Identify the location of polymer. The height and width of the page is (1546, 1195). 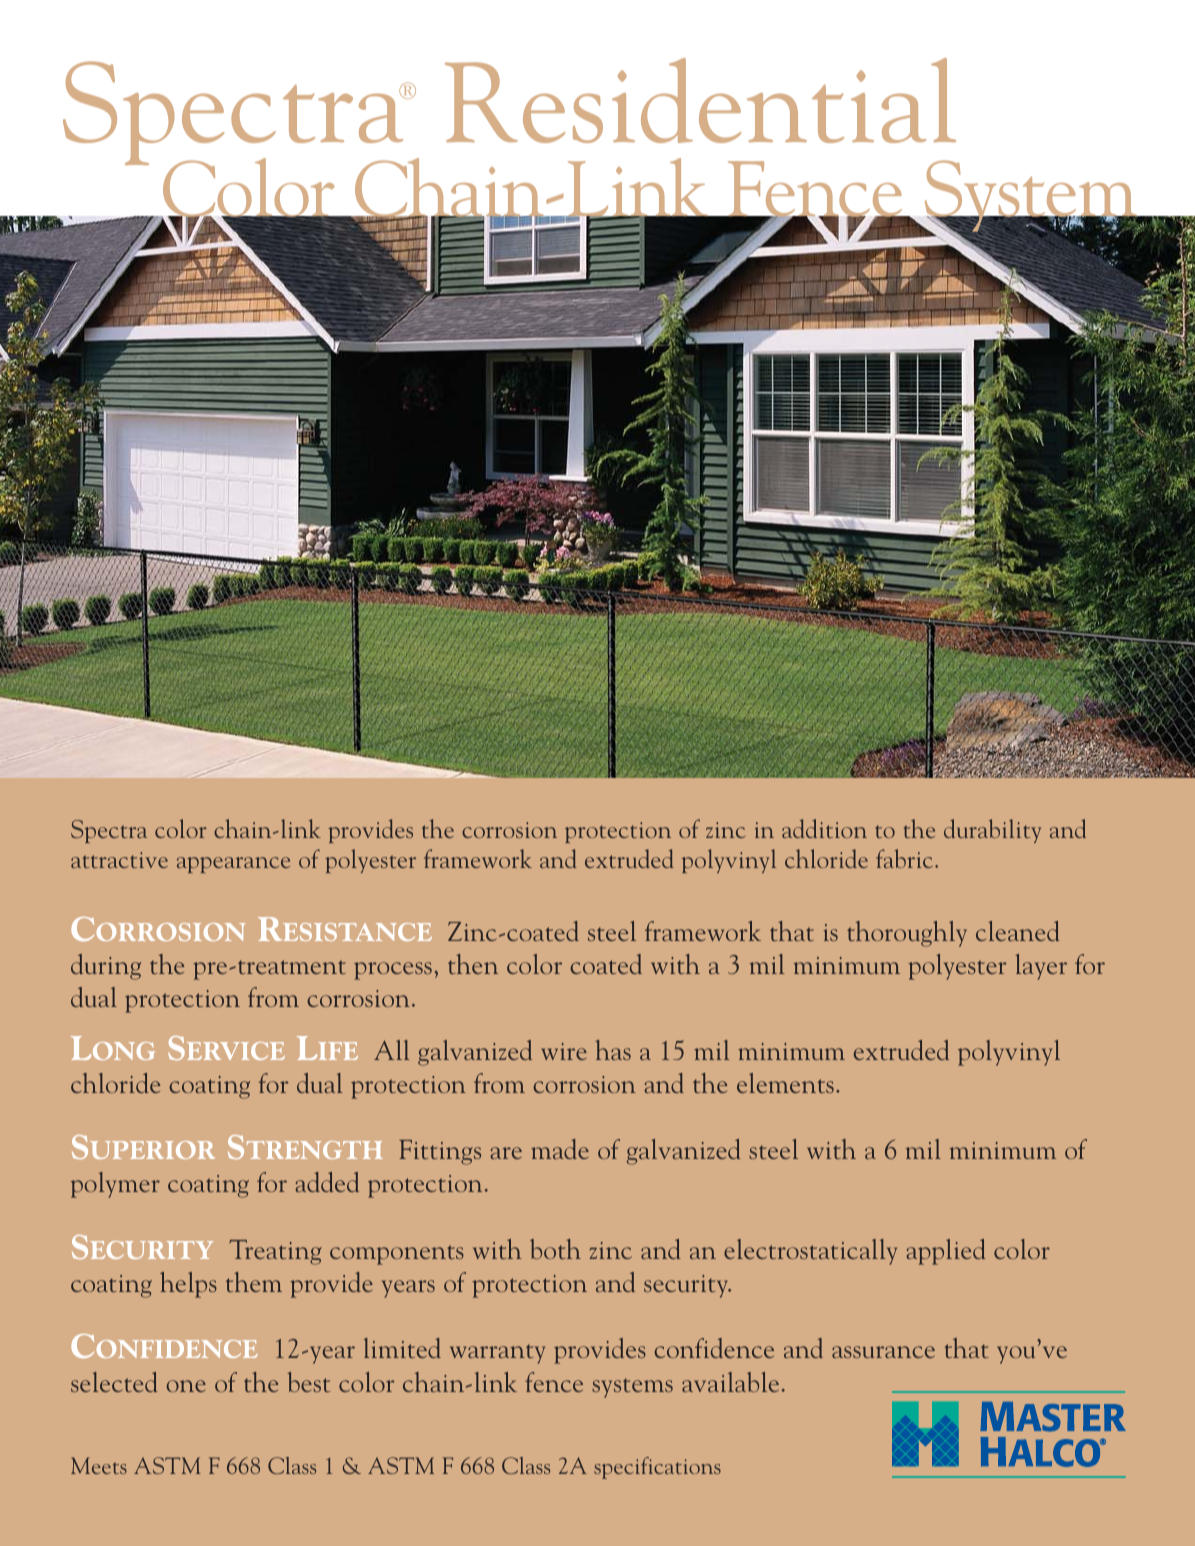
(115, 1185).
